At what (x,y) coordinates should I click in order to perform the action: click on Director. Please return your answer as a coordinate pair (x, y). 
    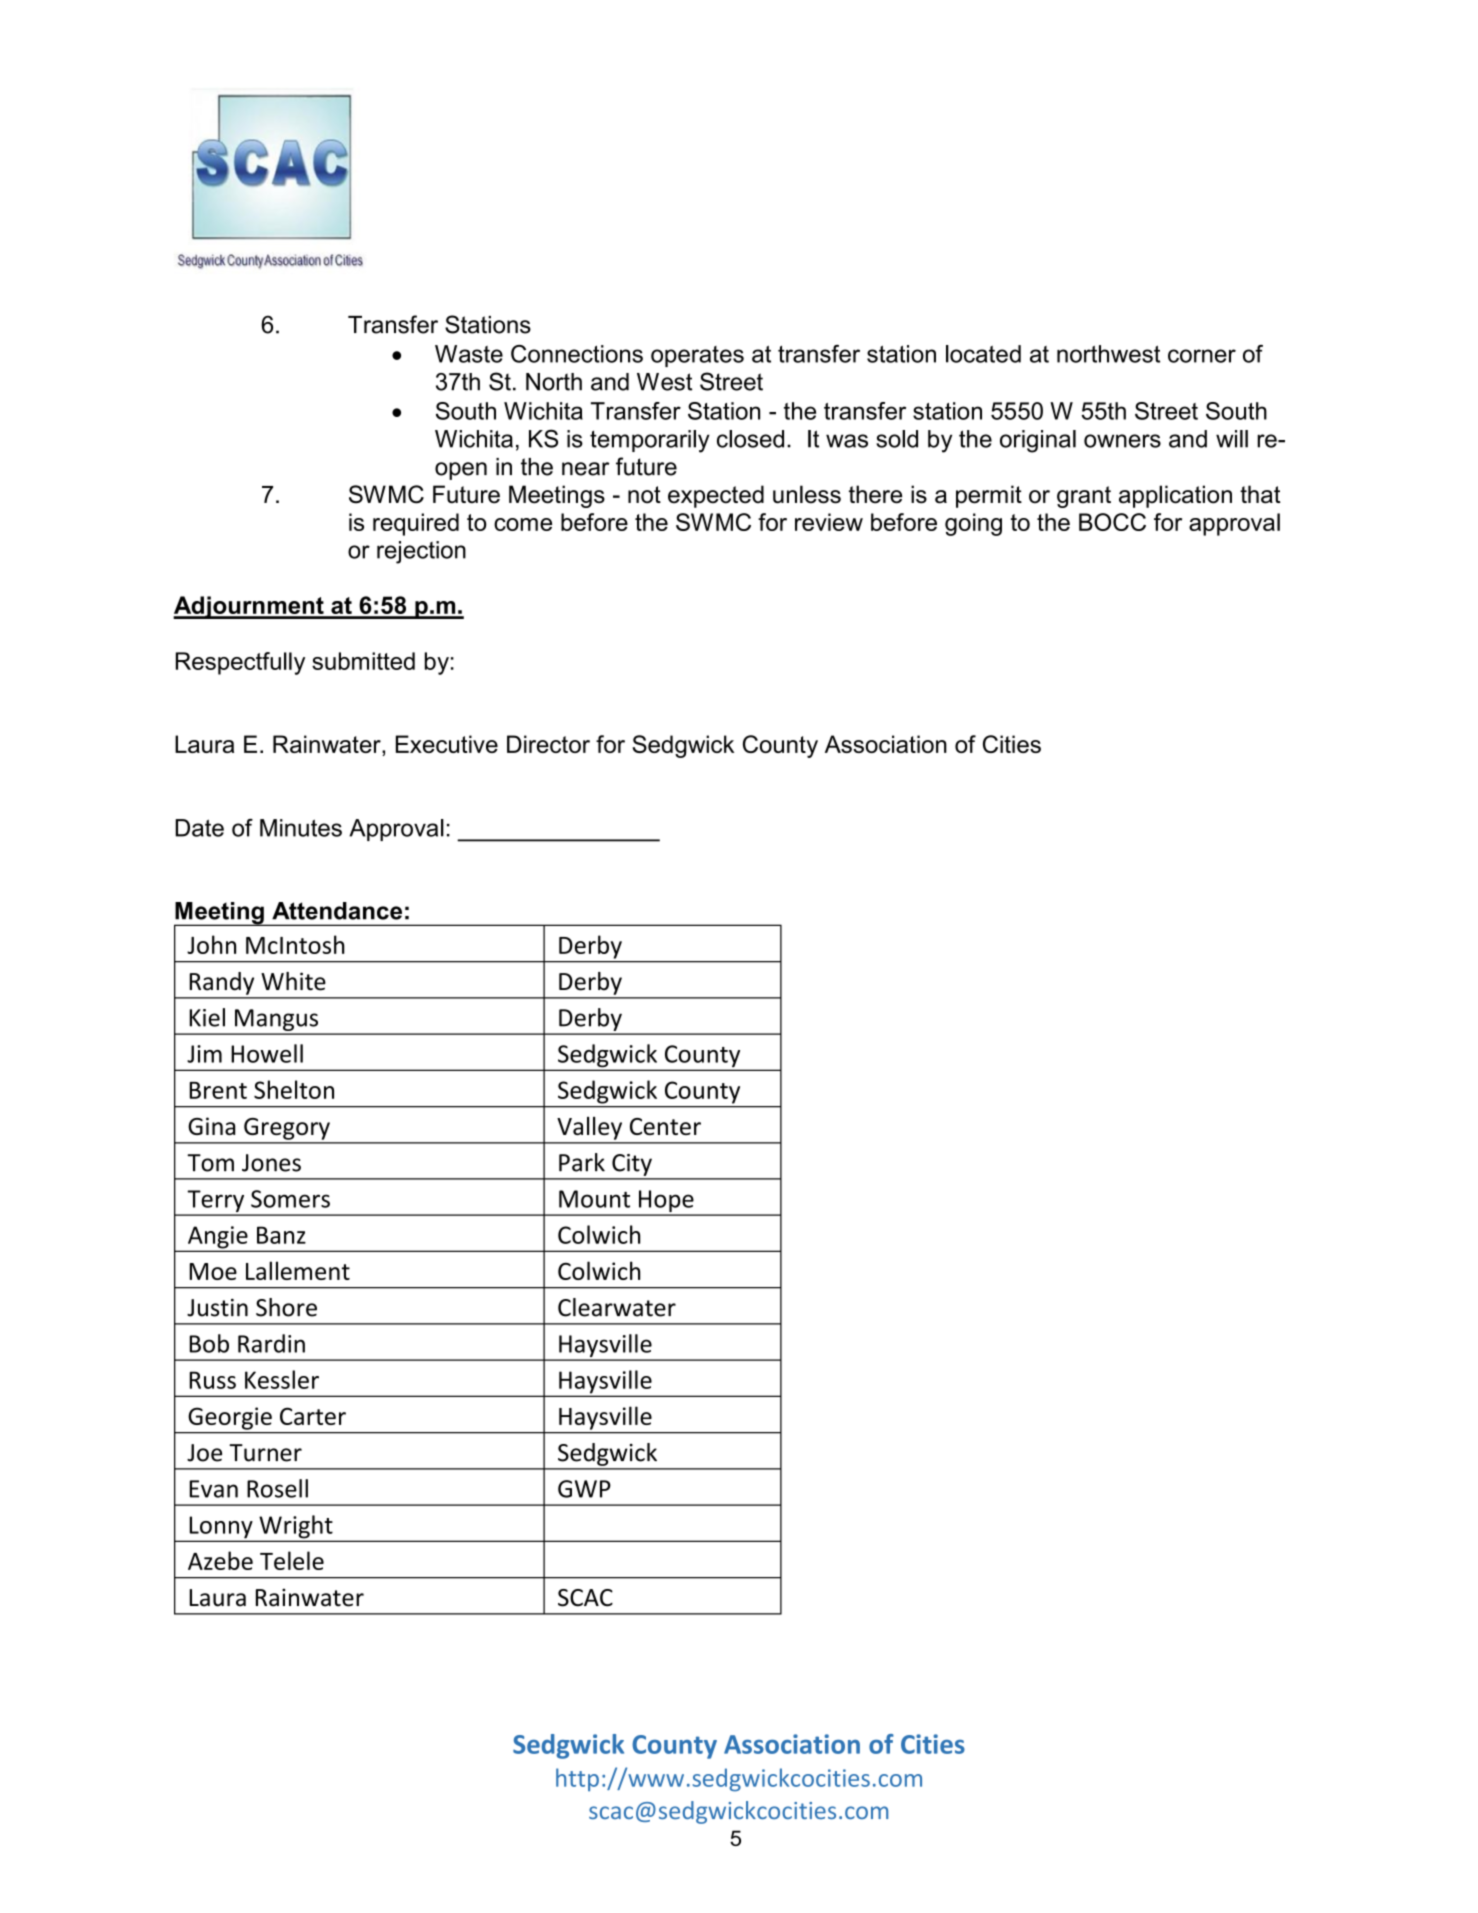
    Looking at the image, I should click on (548, 744).
